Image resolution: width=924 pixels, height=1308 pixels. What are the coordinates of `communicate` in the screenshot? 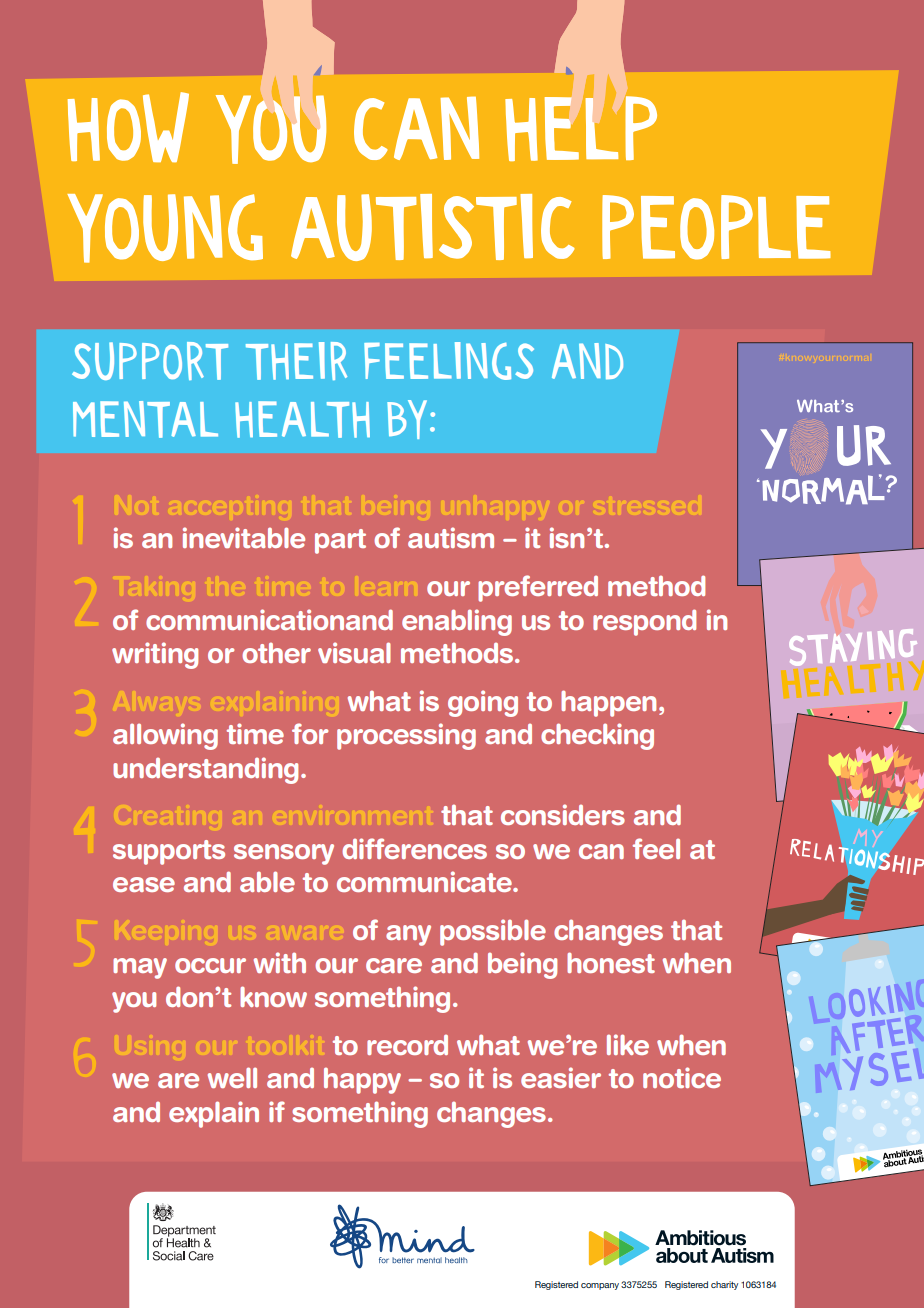 It's located at (425, 881).
